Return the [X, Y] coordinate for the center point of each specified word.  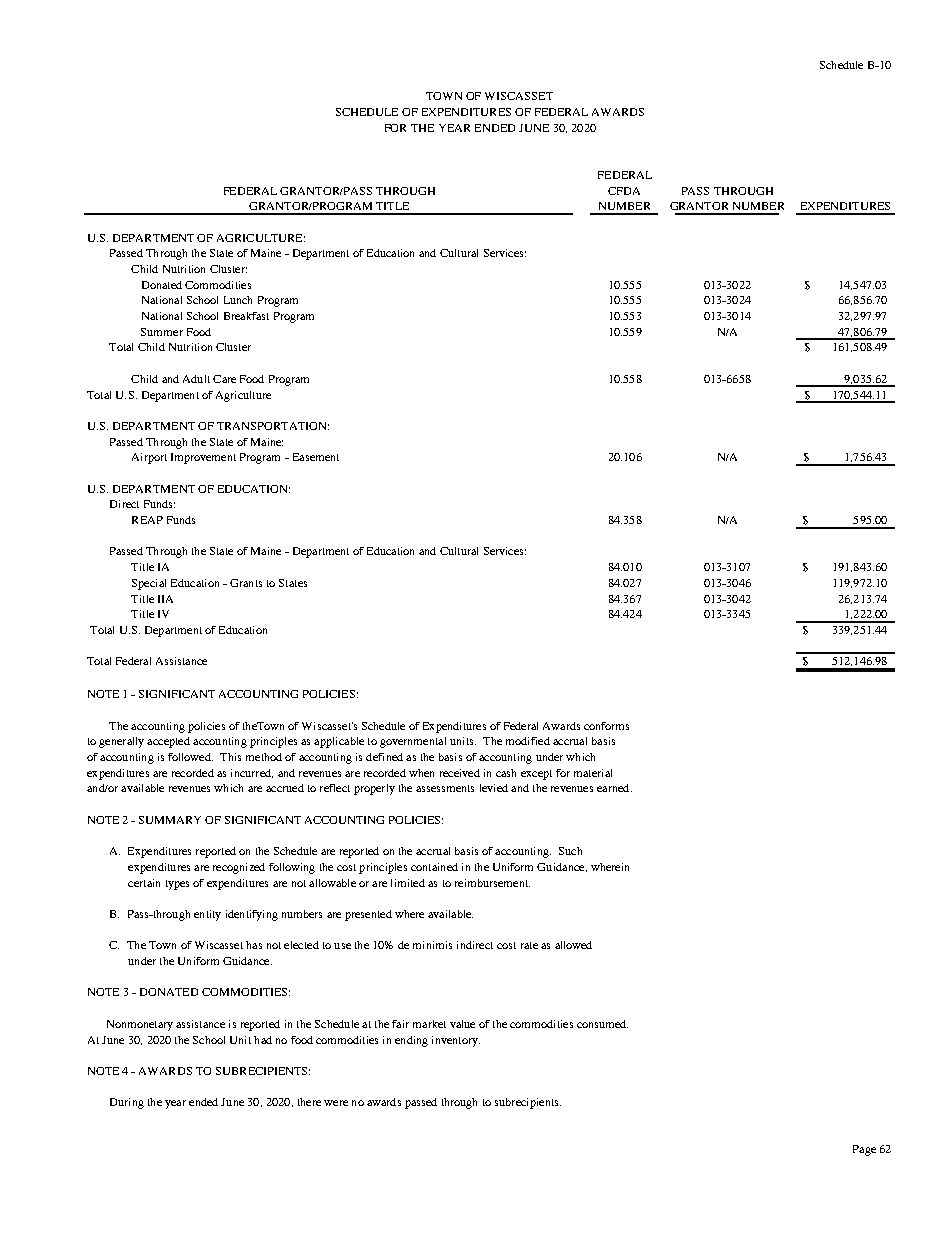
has [254, 945]
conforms [606, 726]
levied [494, 788]
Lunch [238, 300]
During [127, 1103]
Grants [246, 583]
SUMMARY [170, 820]
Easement [316, 457]
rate [529, 945]
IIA [165, 599]
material [593, 773]
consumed [602, 1024]
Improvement [203, 458]
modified [528, 741]
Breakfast [246, 316]
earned [614, 788]
